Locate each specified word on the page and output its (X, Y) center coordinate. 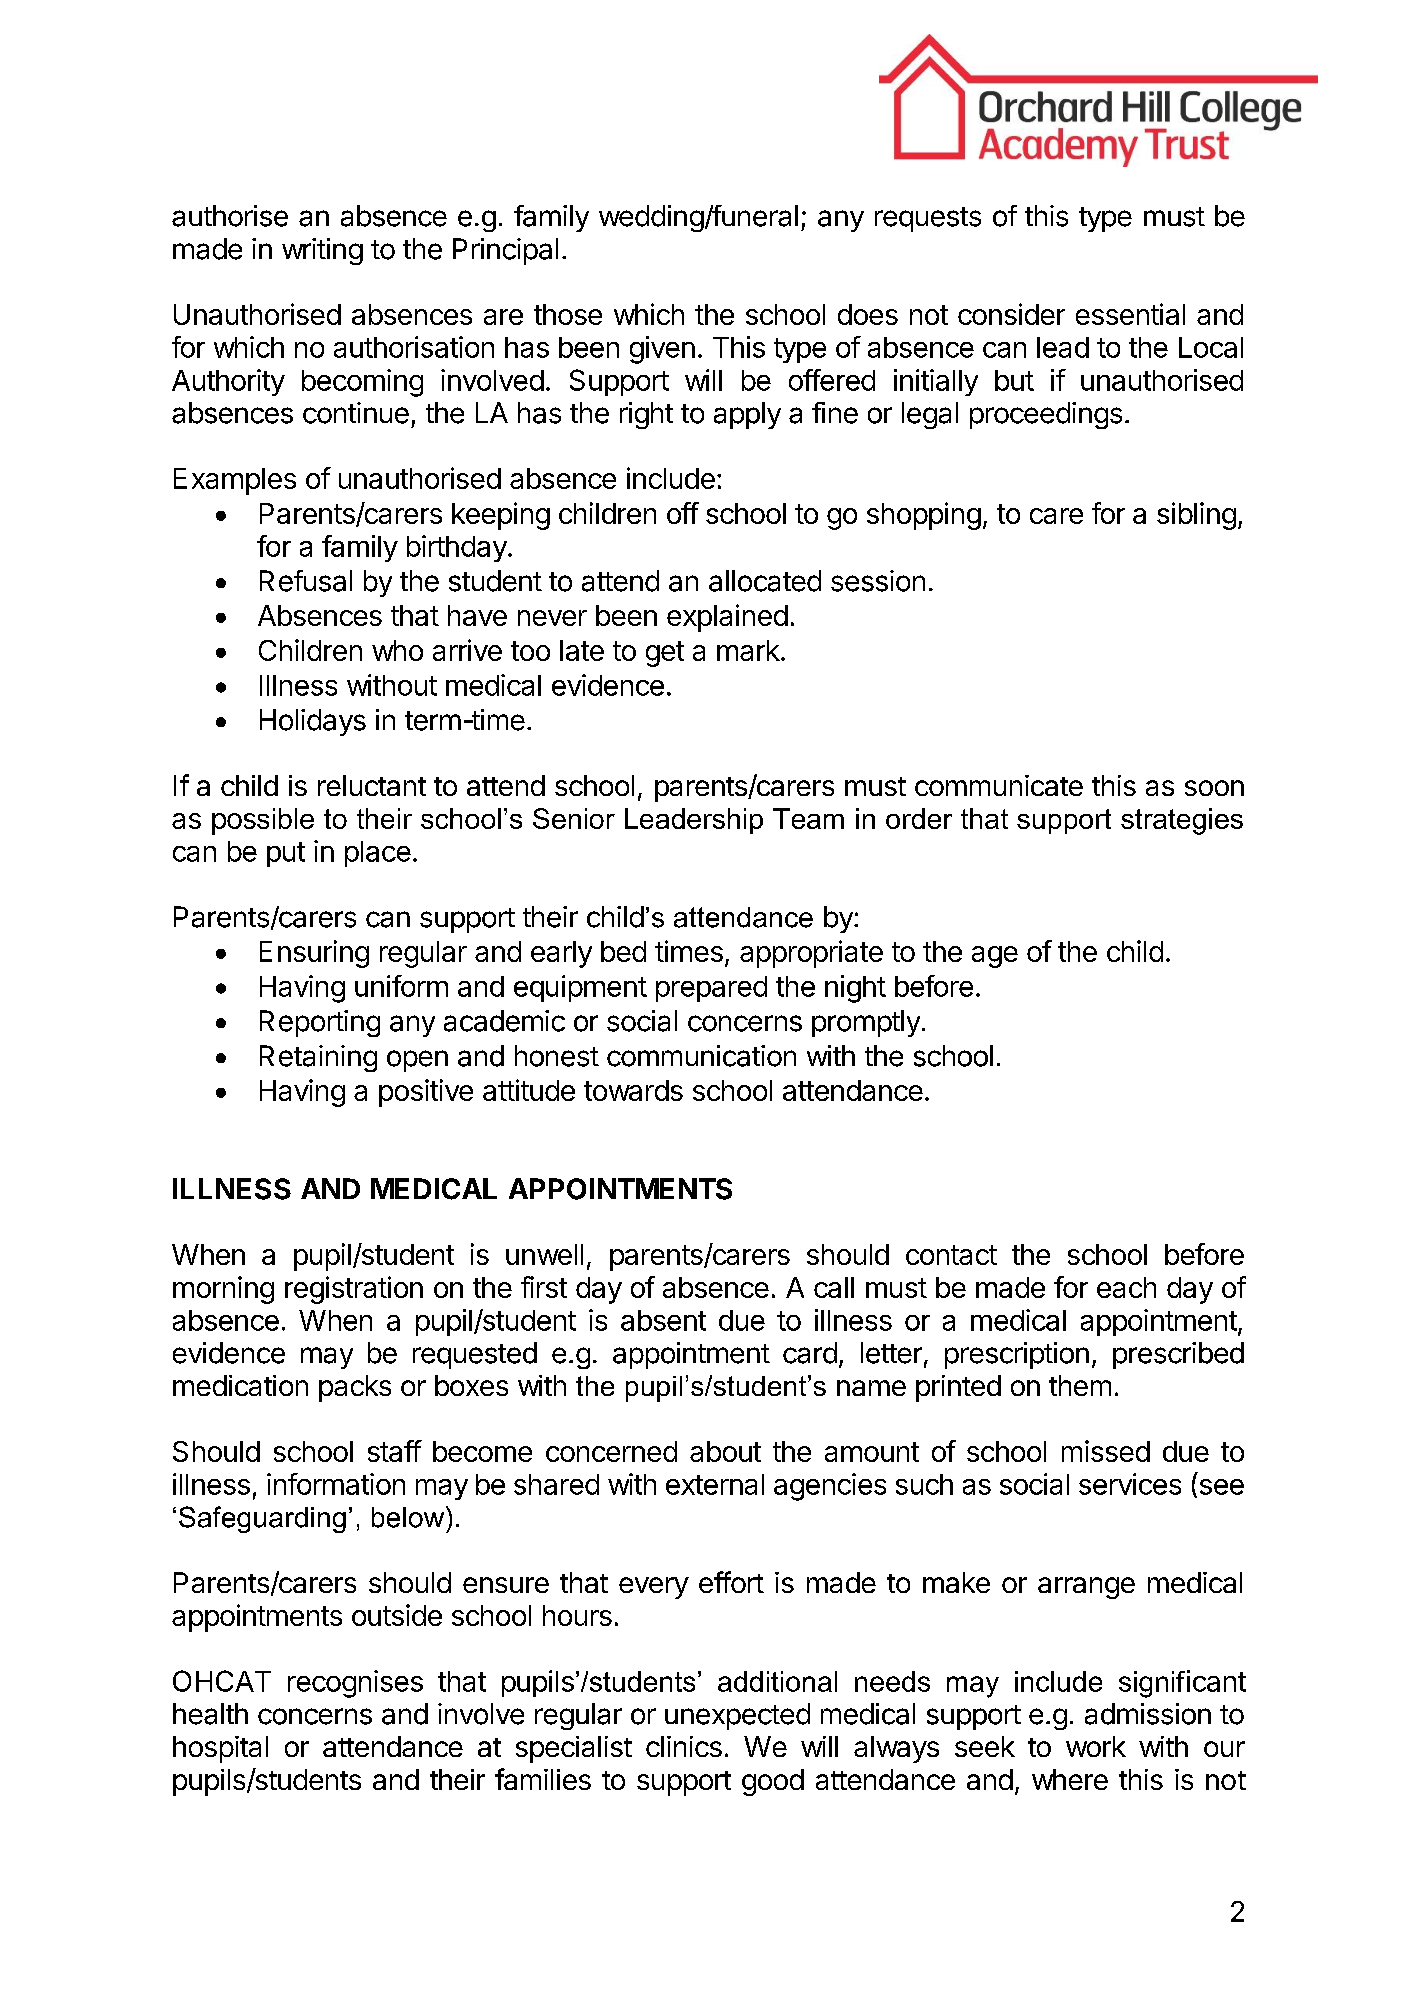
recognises (355, 1684)
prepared (711, 989)
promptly (866, 1023)
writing (322, 251)
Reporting (320, 1023)
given (662, 350)
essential (1130, 314)
